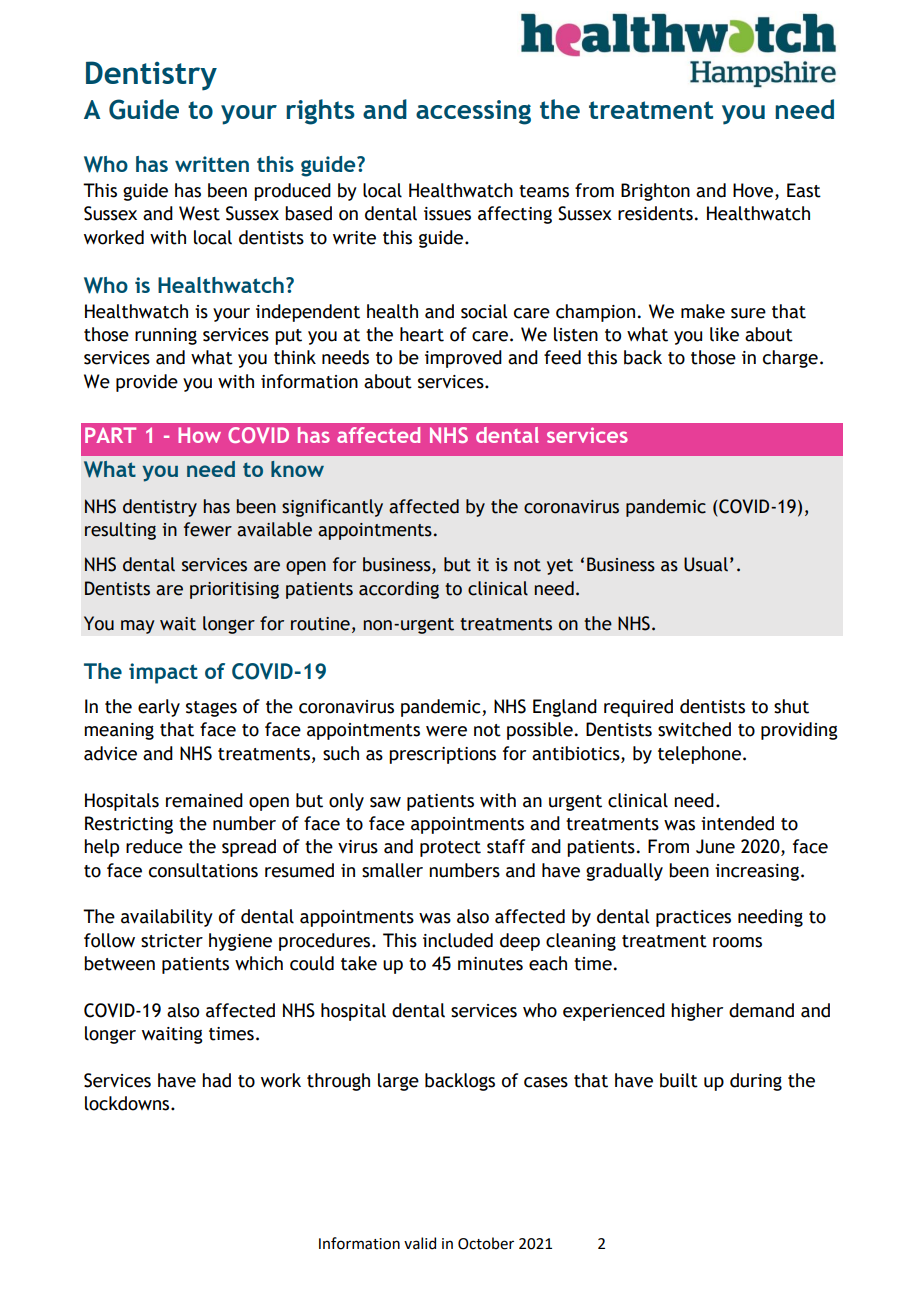 The height and width of the screenshot is (1308, 924). I want to click on included, so click(458, 940).
